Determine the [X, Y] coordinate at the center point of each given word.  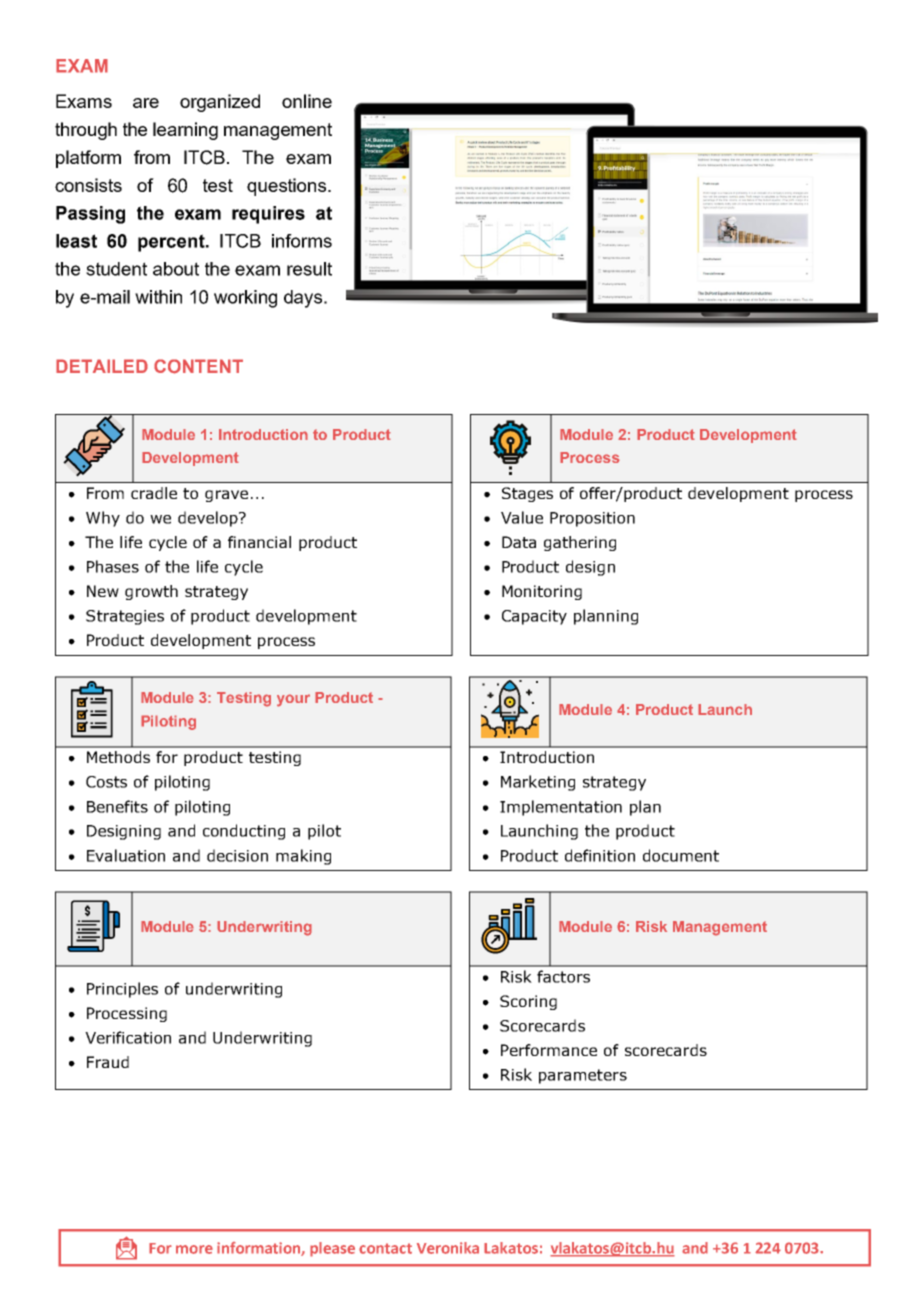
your [293, 700]
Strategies [125, 617]
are [146, 103]
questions [288, 187]
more [194, 1249]
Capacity [534, 617]
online [307, 101]
